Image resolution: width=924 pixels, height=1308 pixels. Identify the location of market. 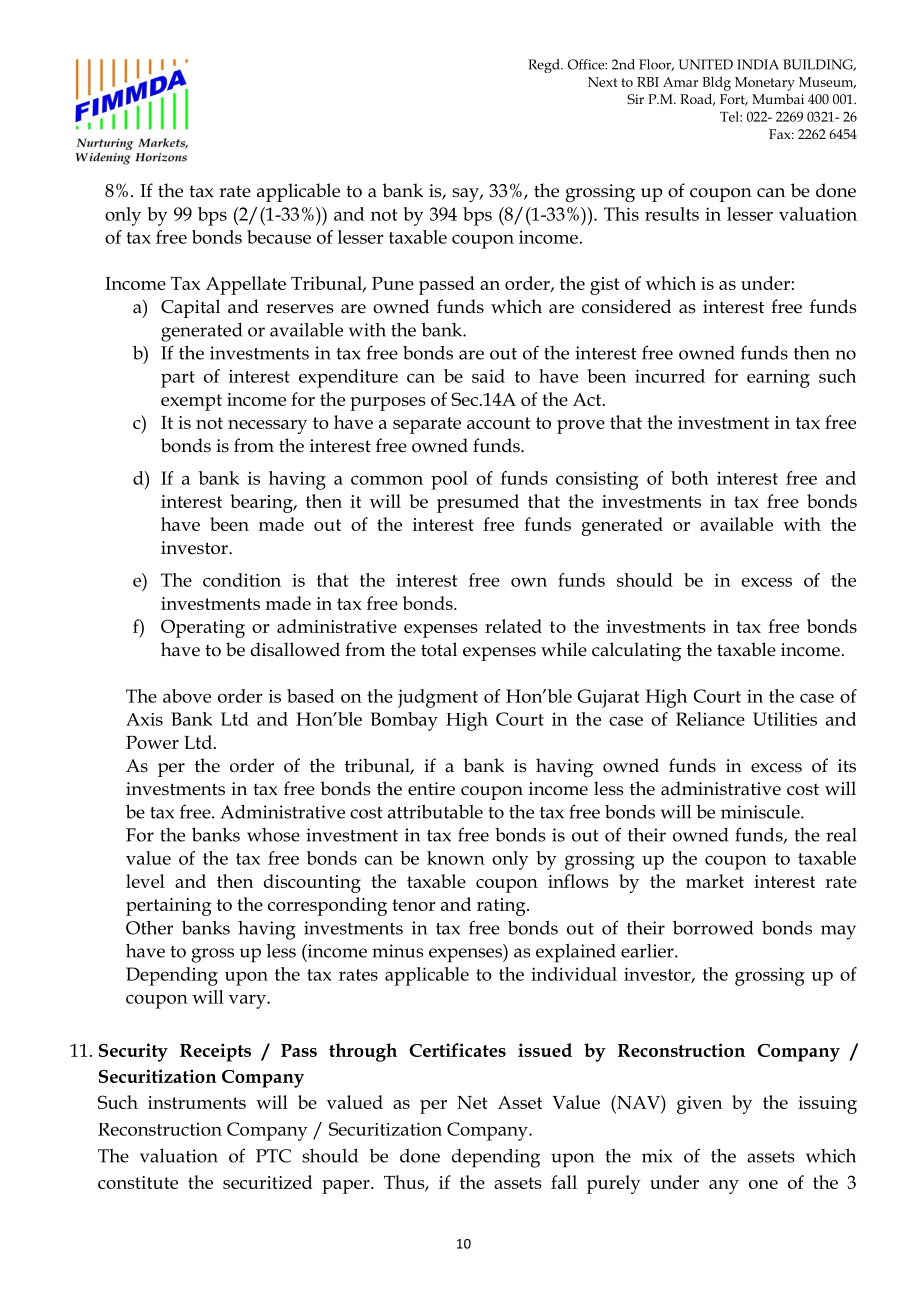
(715, 881).
